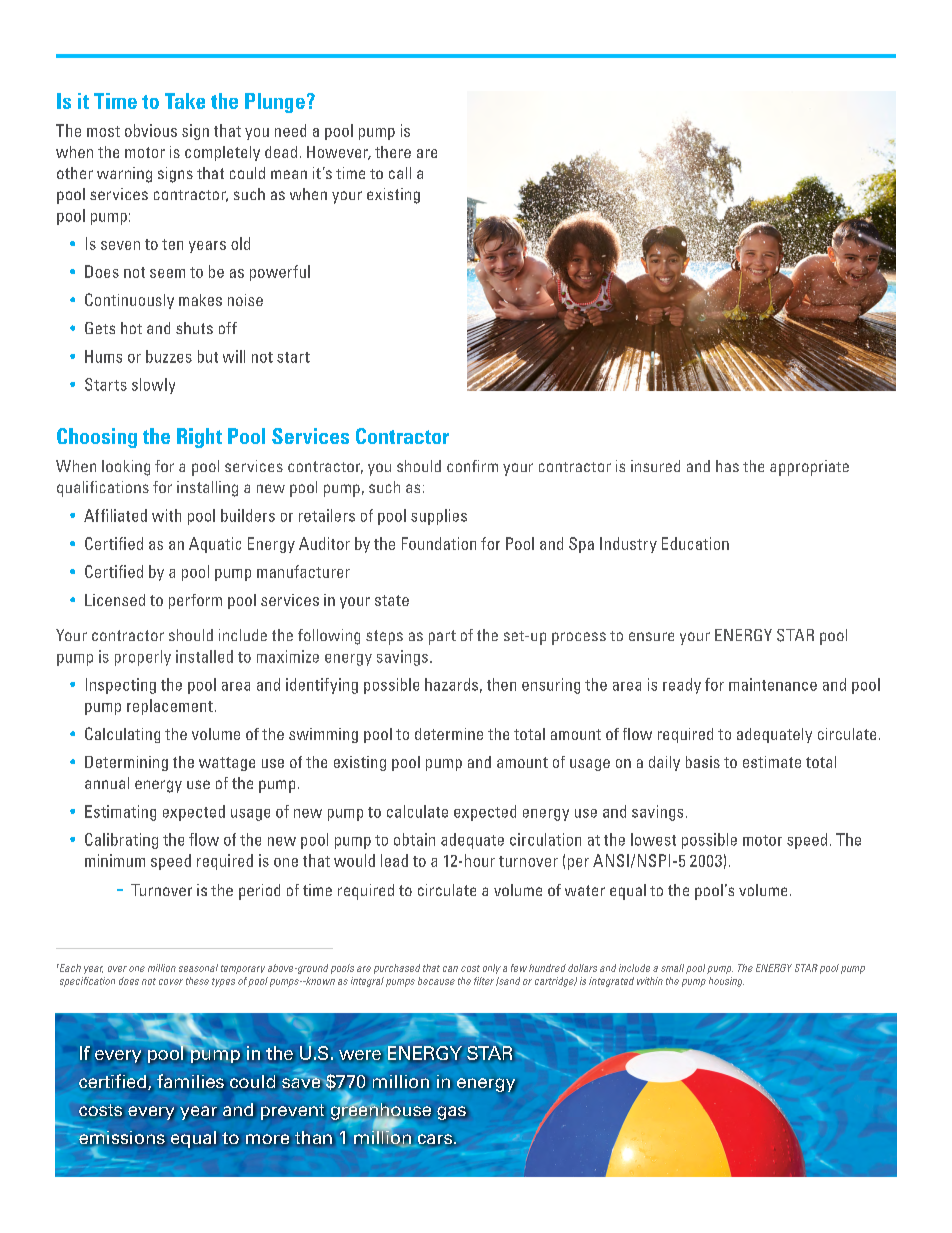 This screenshot has height=1233, width=952. What do you see at coordinates (393, 152) in the screenshot?
I see `there` at bounding box center [393, 152].
